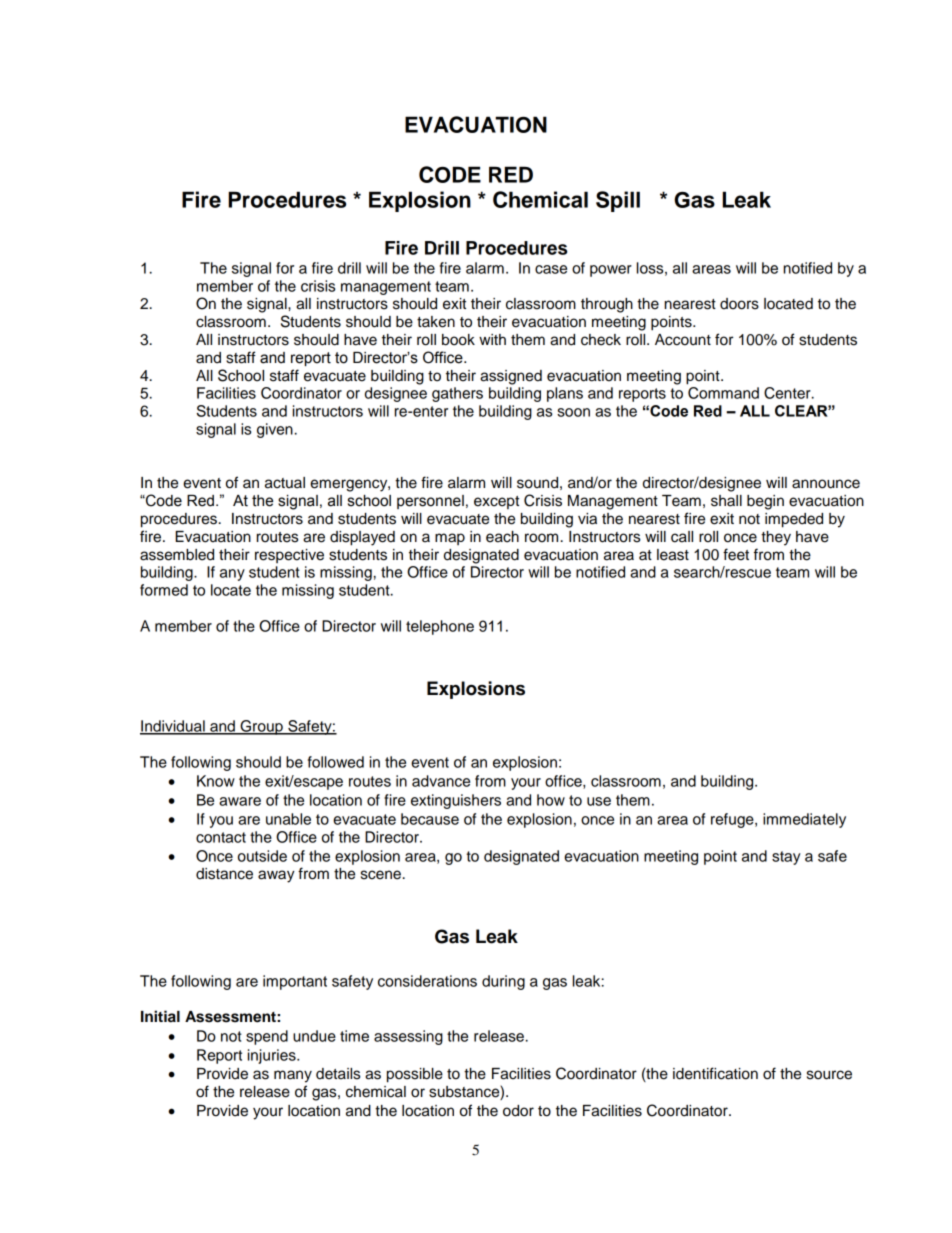 This page has width=952, height=1233. Describe the element at coordinates (715, 1073) in the page. I see `identification` at that location.
